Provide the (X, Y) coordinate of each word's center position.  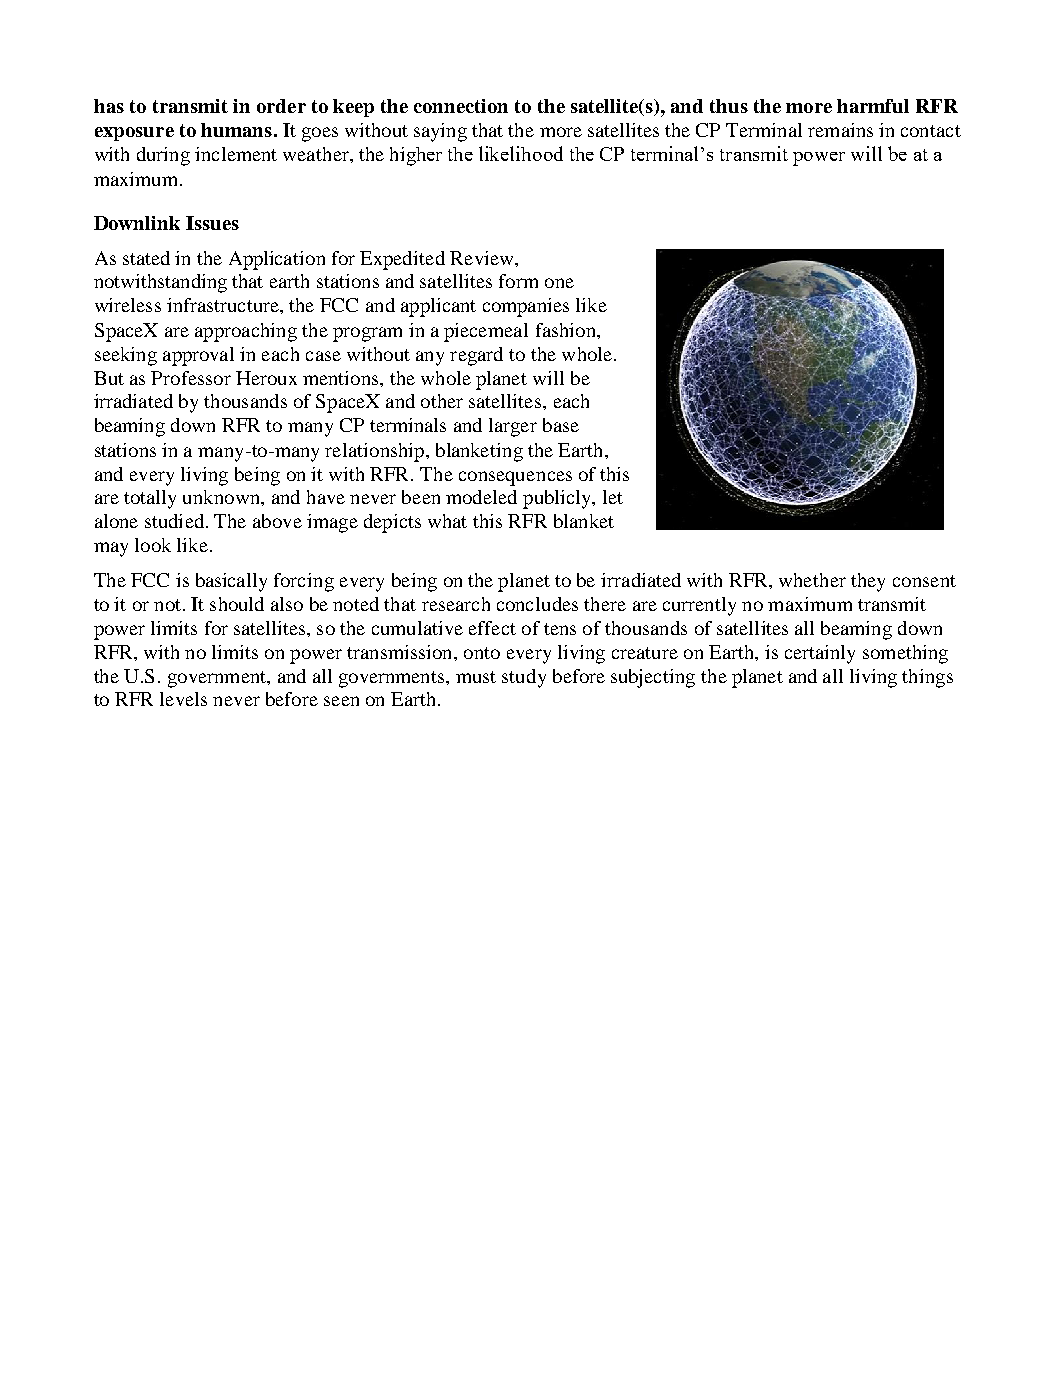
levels (183, 699)
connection (461, 106)
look (153, 545)
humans (236, 130)
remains (840, 130)
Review (483, 258)
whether (812, 580)
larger (513, 427)
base (561, 425)
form (518, 281)
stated (146, 258)
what (447, 521)
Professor (191, 378)
